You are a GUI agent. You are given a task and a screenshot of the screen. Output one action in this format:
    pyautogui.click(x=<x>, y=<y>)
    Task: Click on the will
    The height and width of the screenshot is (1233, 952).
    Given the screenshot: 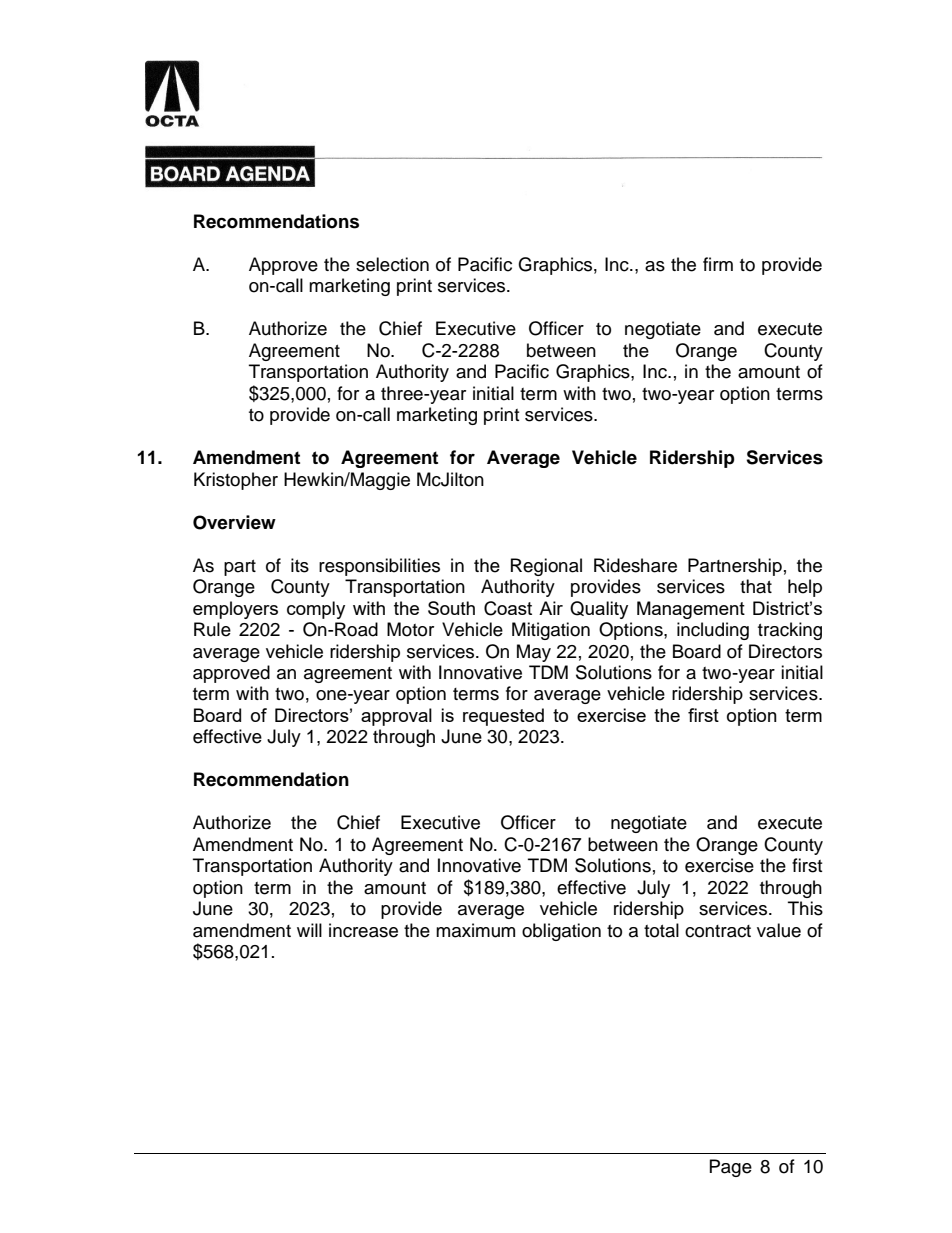 What is the action you would take?
    pyautogui.click(x=309, y=930)
